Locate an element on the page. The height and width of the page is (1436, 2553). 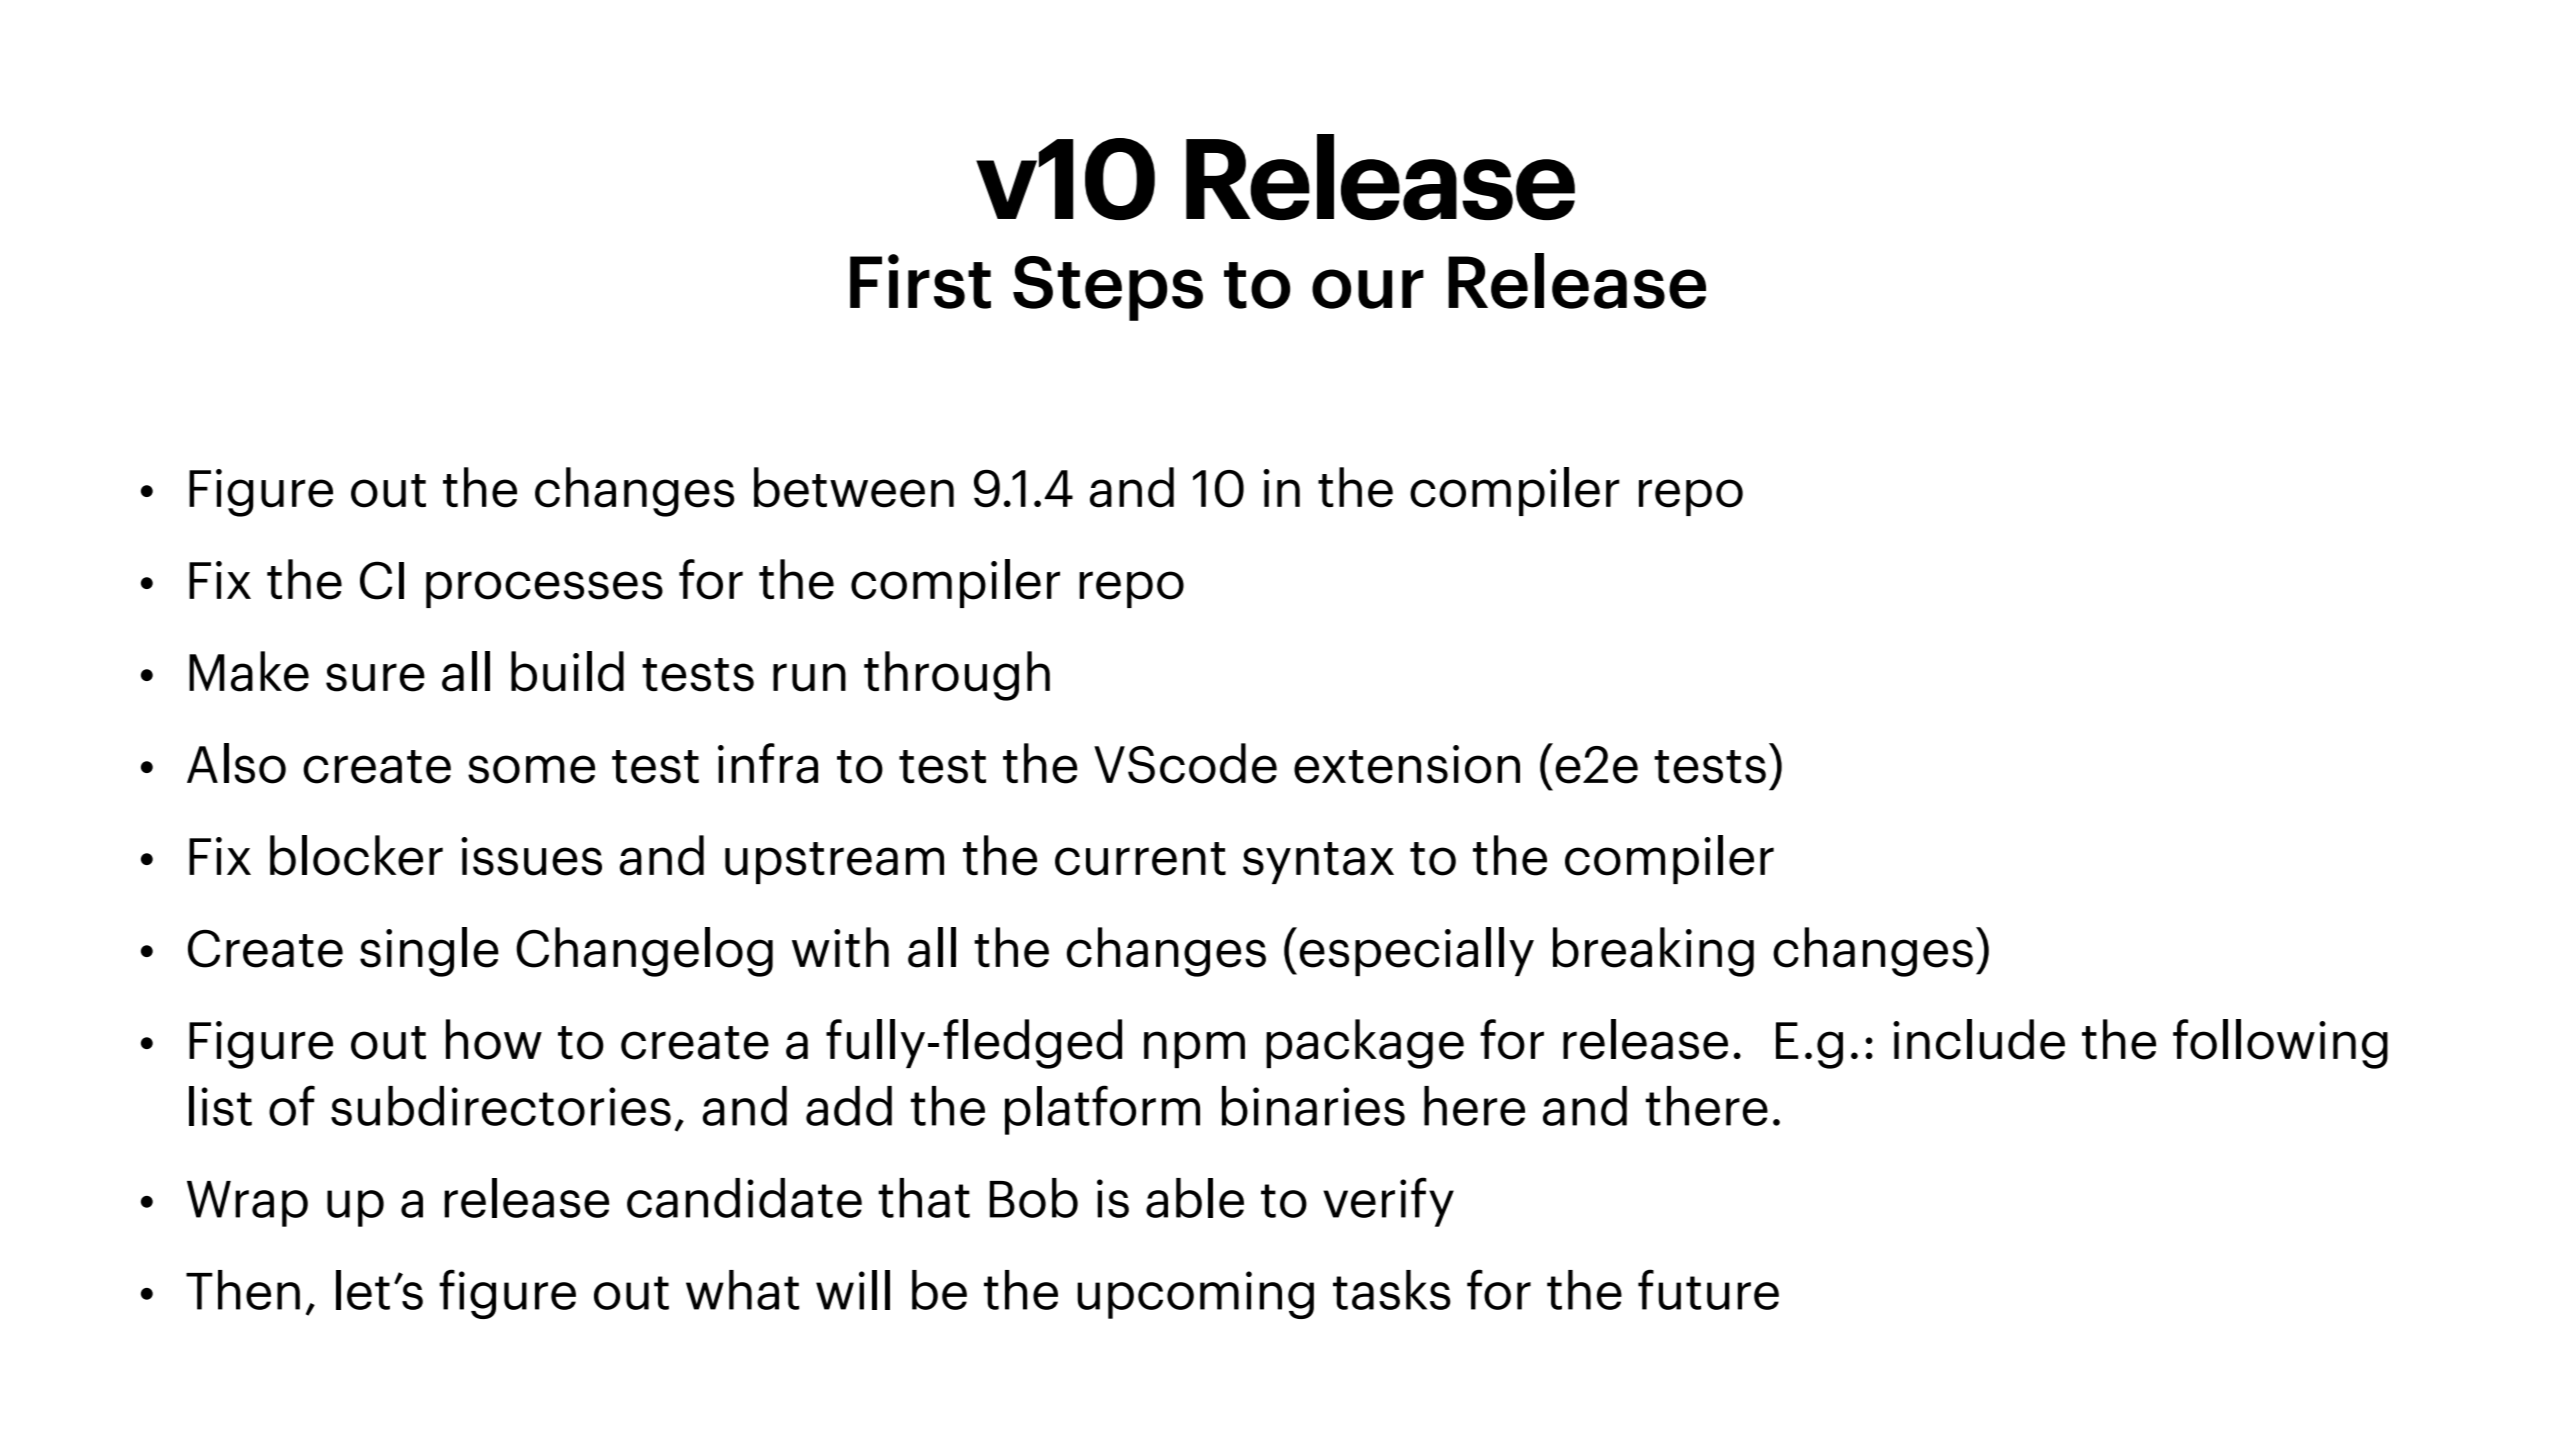
through is located at coordinates (957, 676).
